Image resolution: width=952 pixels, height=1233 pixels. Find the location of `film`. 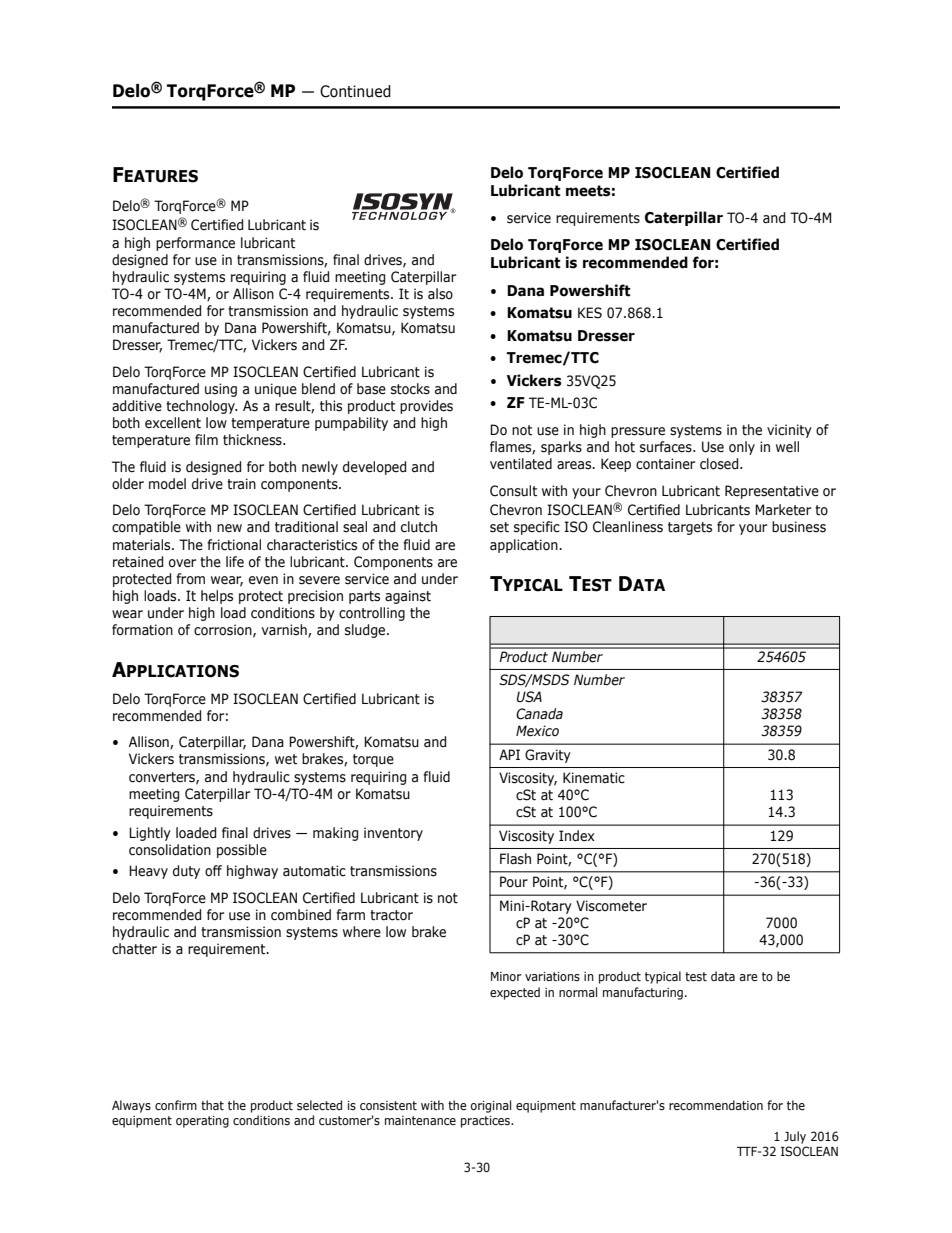

film is located at coordinates (206, 439).
